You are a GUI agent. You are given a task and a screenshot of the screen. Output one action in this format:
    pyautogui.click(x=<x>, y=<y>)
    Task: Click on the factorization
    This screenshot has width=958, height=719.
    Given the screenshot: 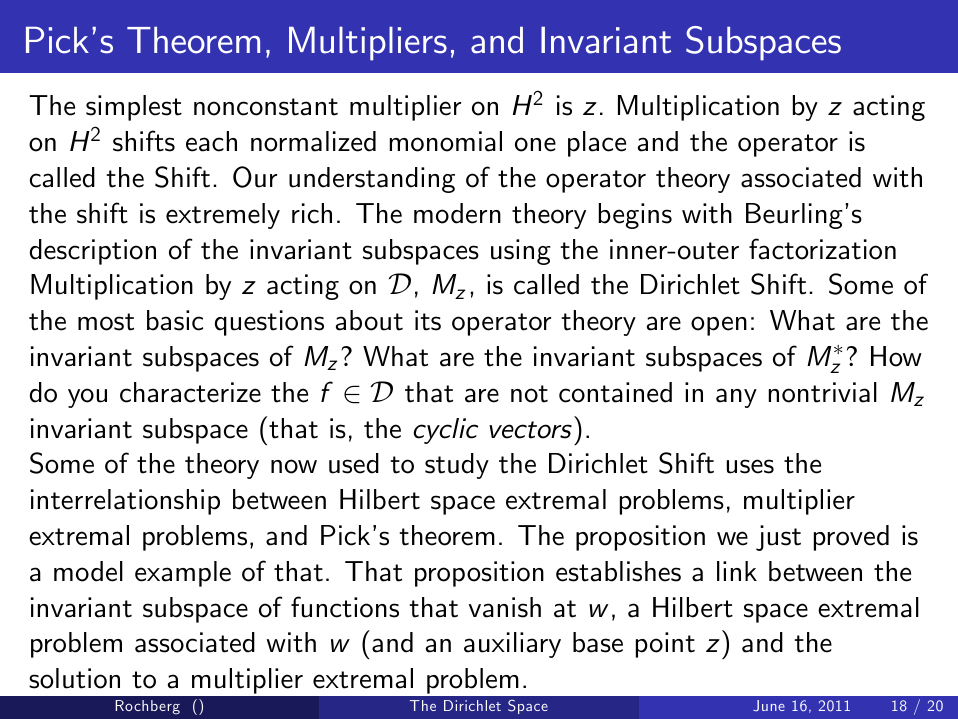 What is the action you would take?
    pyautogui.click(x=822, y=249)
